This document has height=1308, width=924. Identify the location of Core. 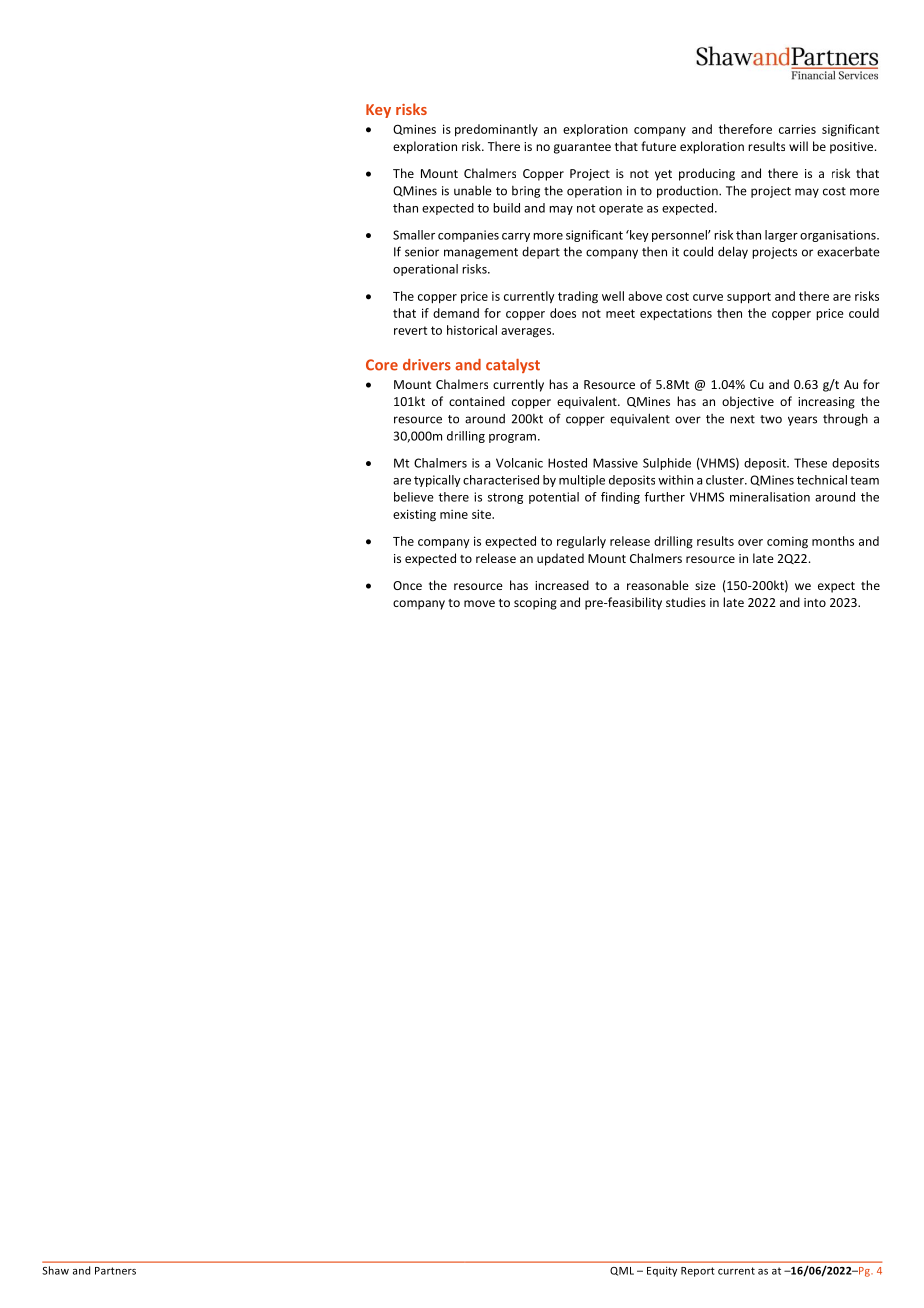
(382, 365).
